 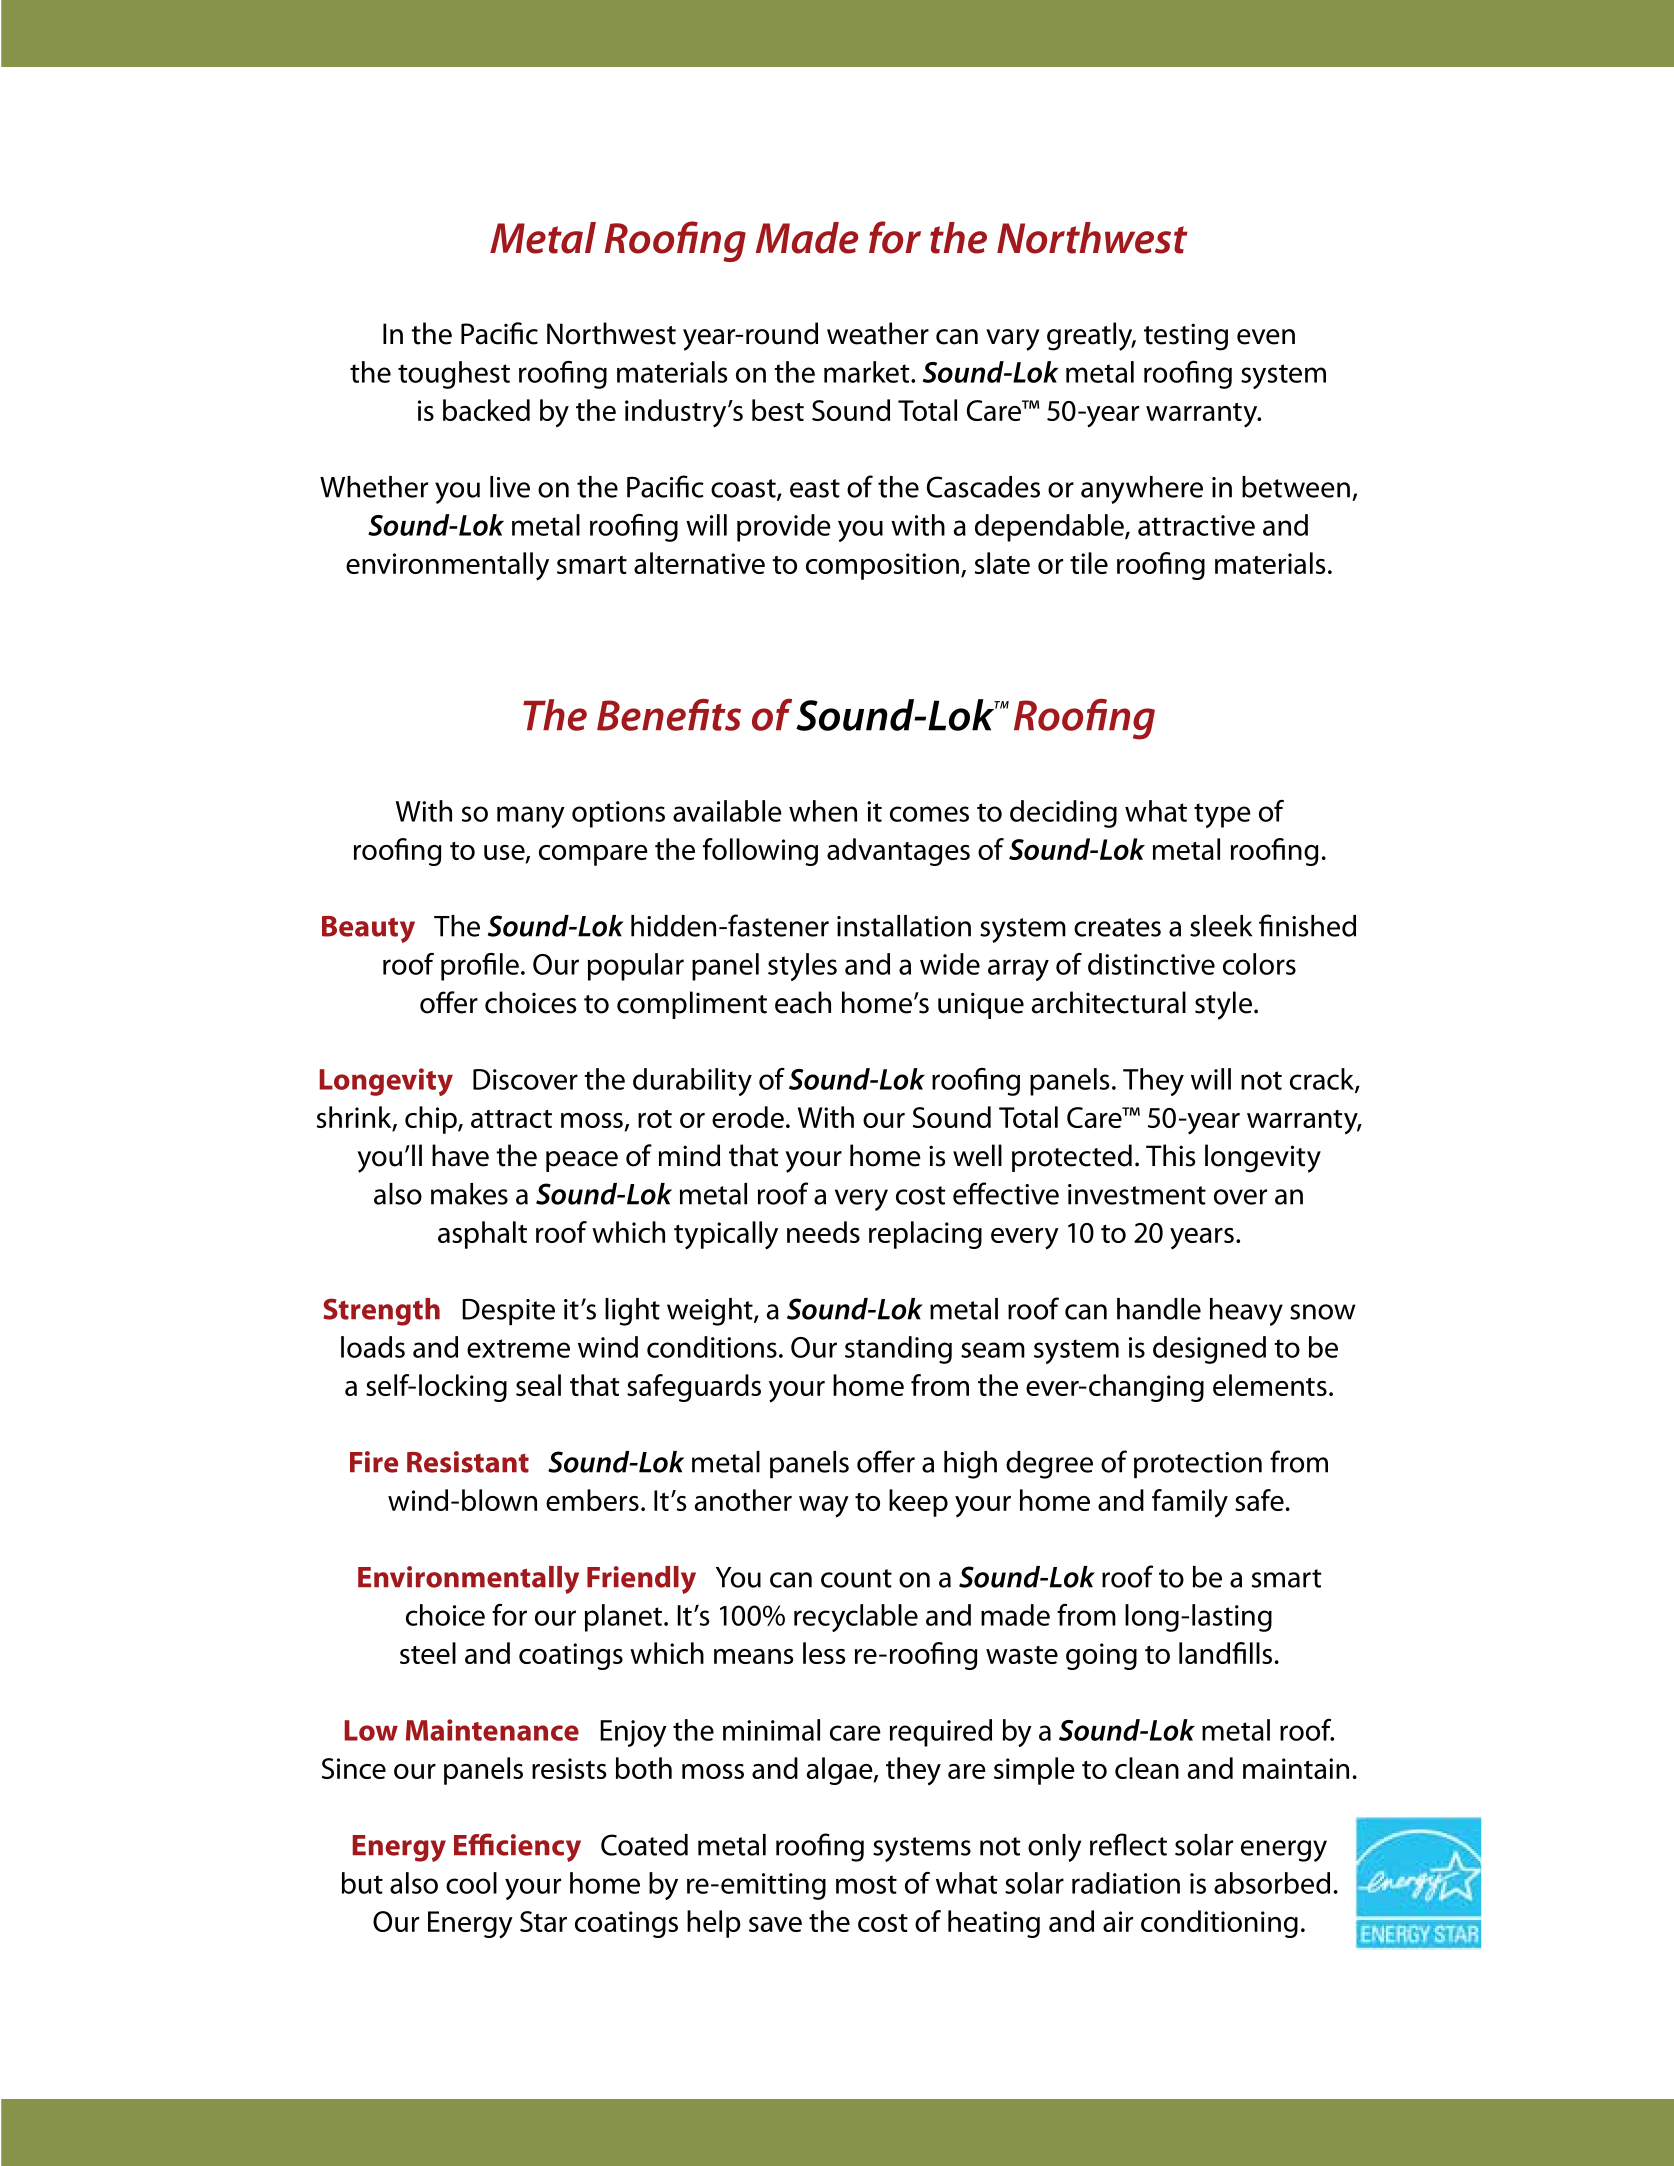 What do you see at coordinates (454, 375) in the screenshot?
I see `toughest` at bounding box center [454, 375].
